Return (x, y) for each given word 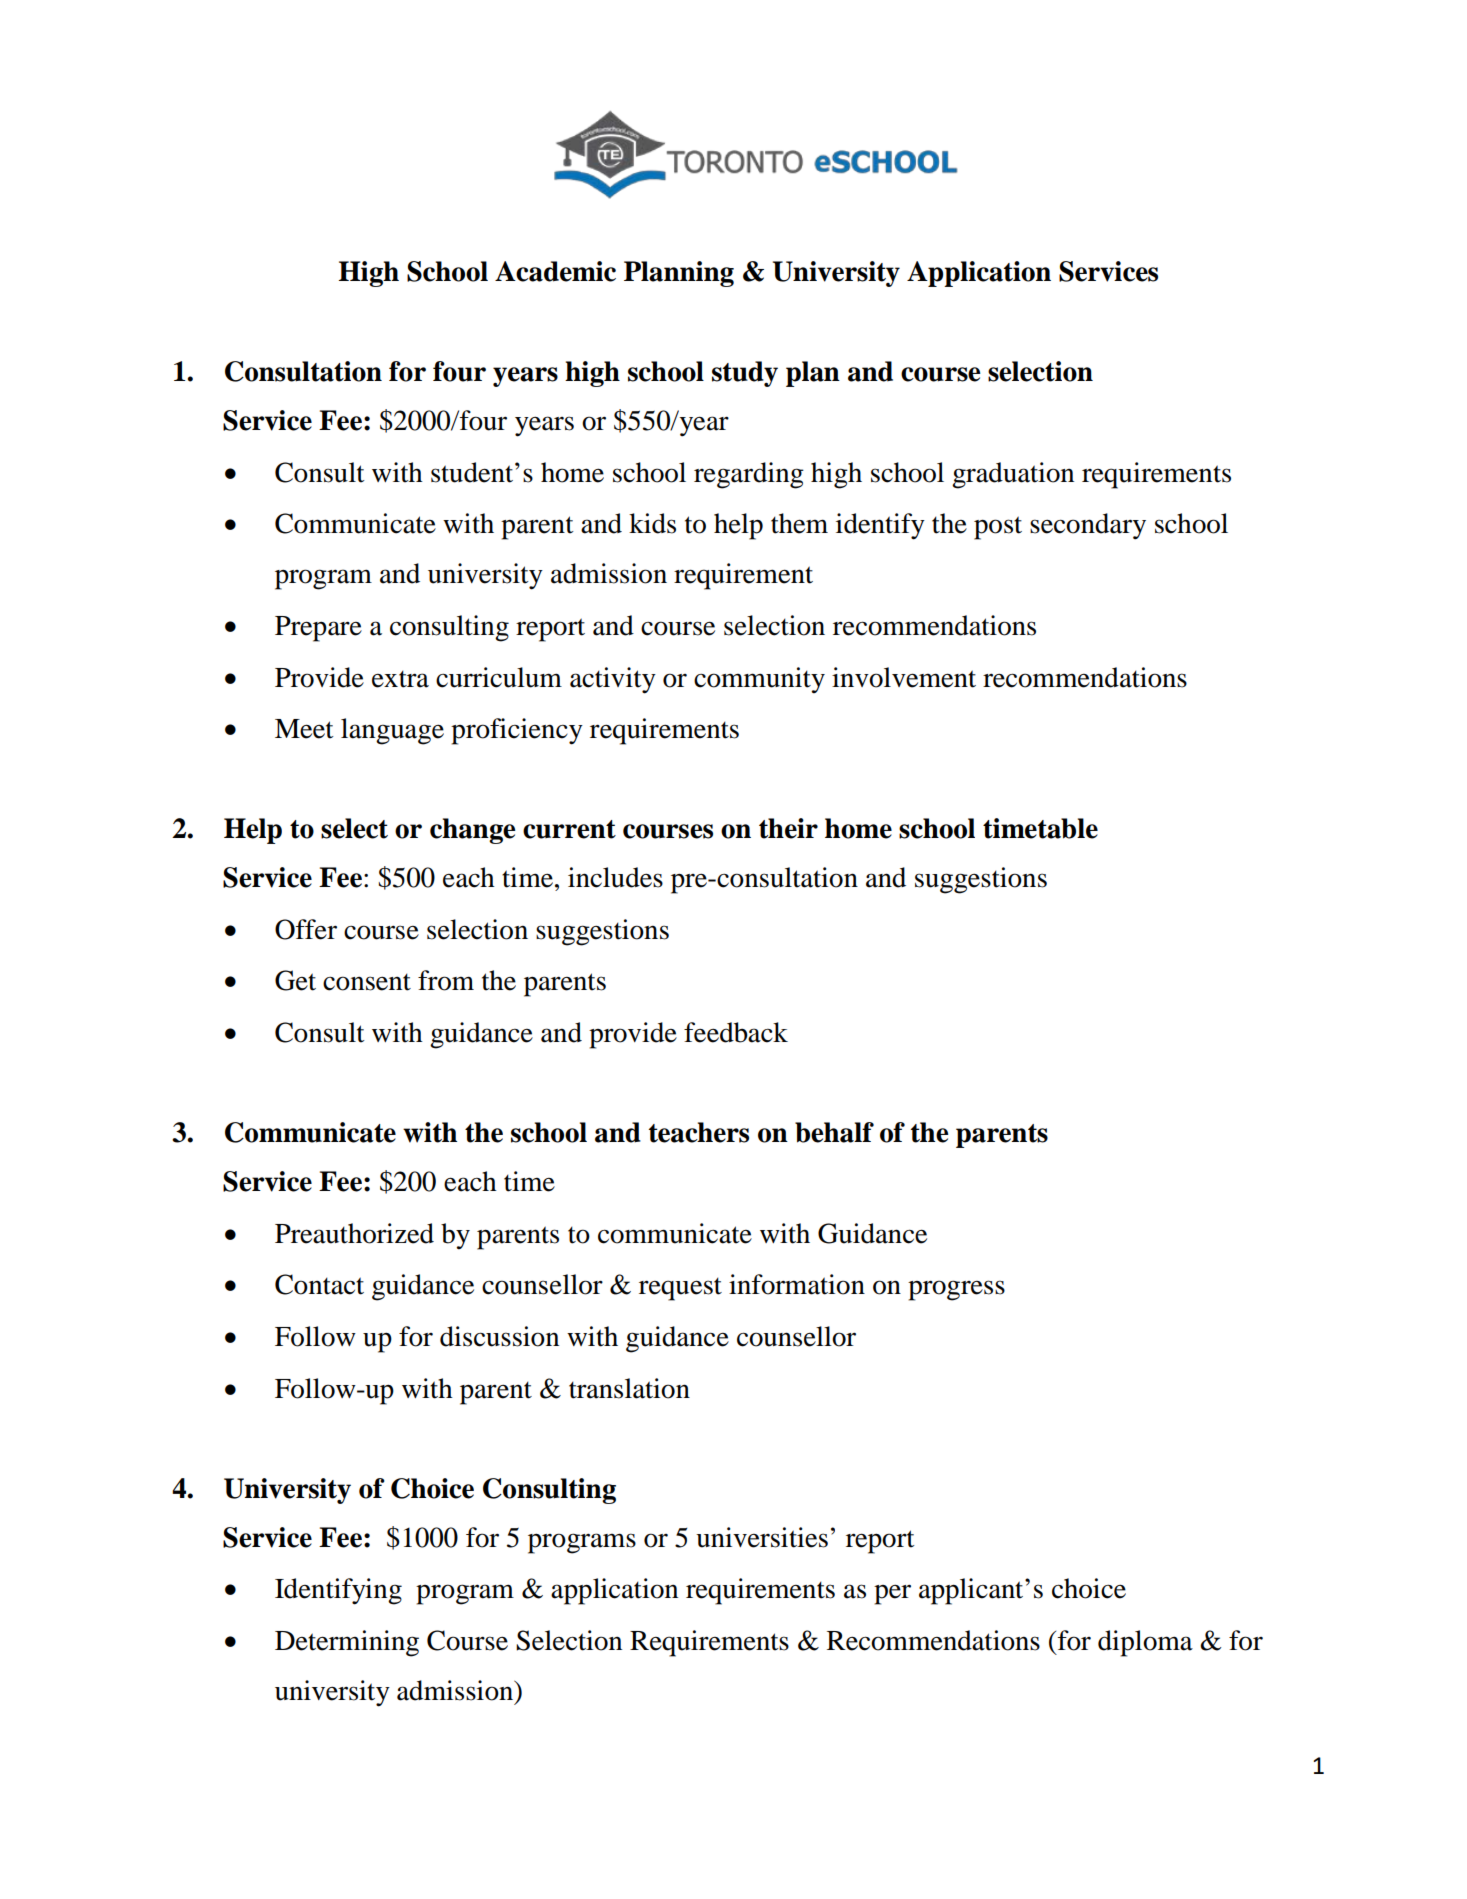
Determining (347, 1643)
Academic (555, 271)
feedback (736, 1032)
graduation (1013, 475)
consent (367, 982)
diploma (1145, 1643)
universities (762, 1537)
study (745, 374)
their (788, 828)
